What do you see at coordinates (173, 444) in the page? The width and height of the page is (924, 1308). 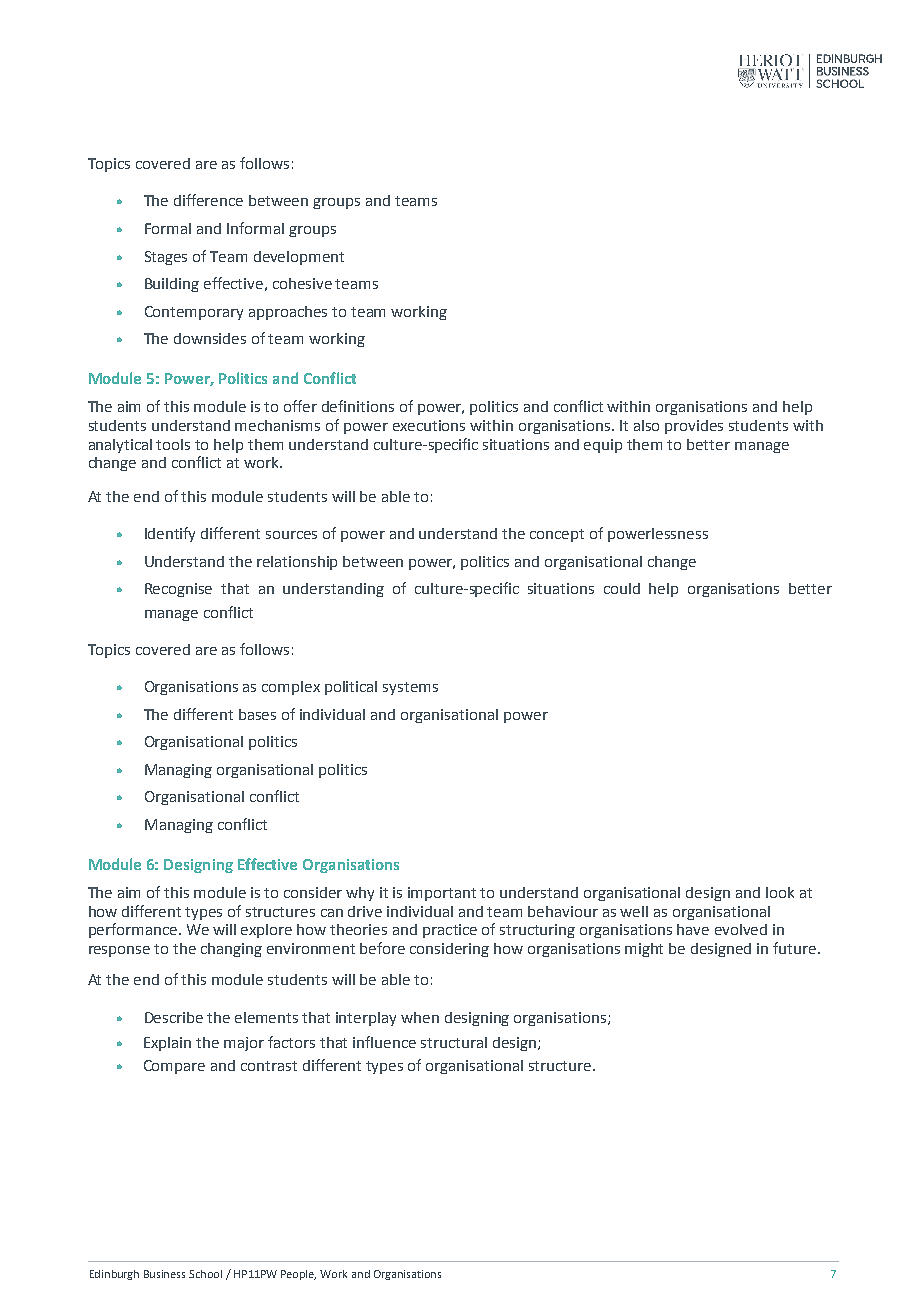 I see `tools` at bounding box center [173, 444].
